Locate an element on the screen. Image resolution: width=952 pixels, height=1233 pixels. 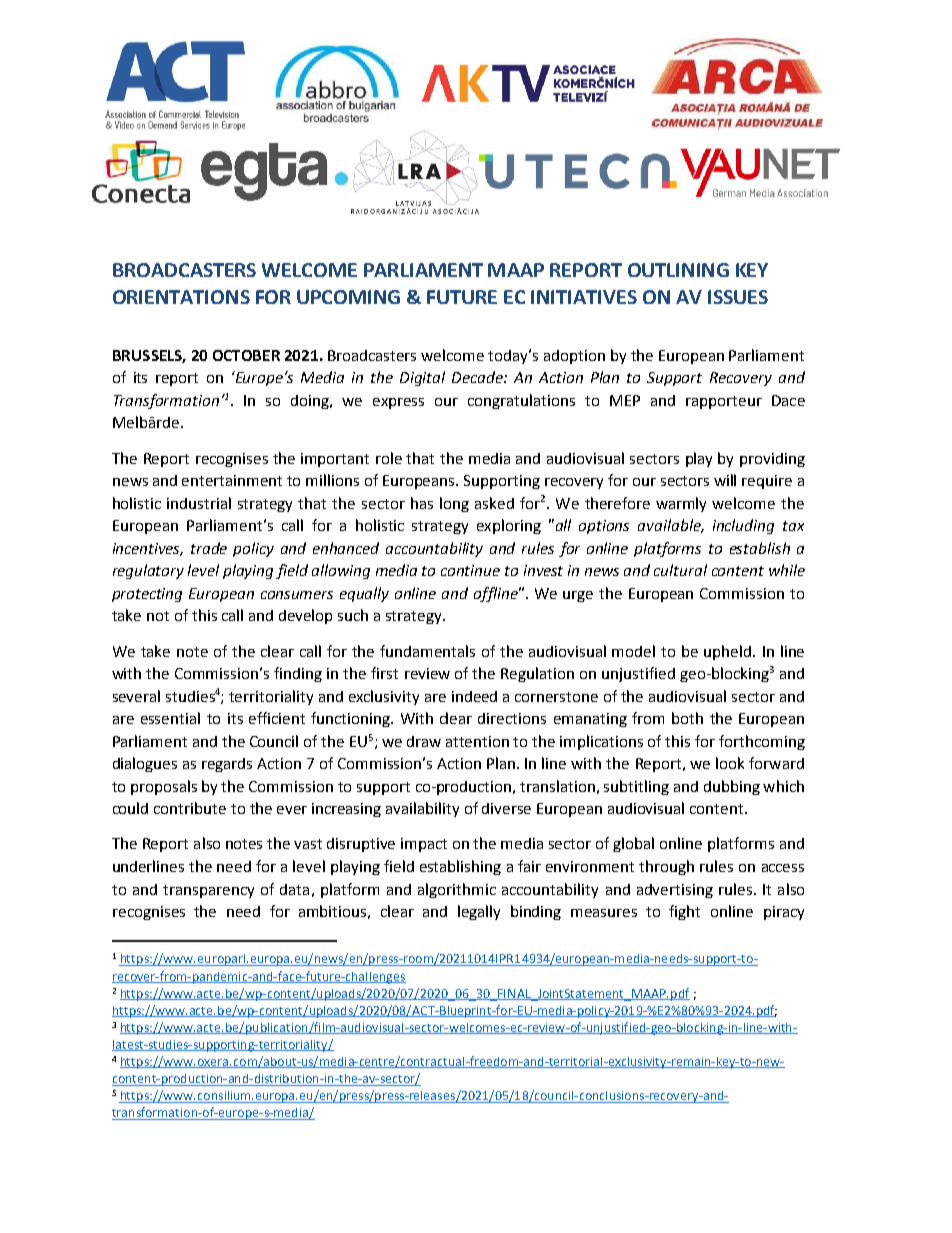
transparency is located at coordinates (208, 891).
